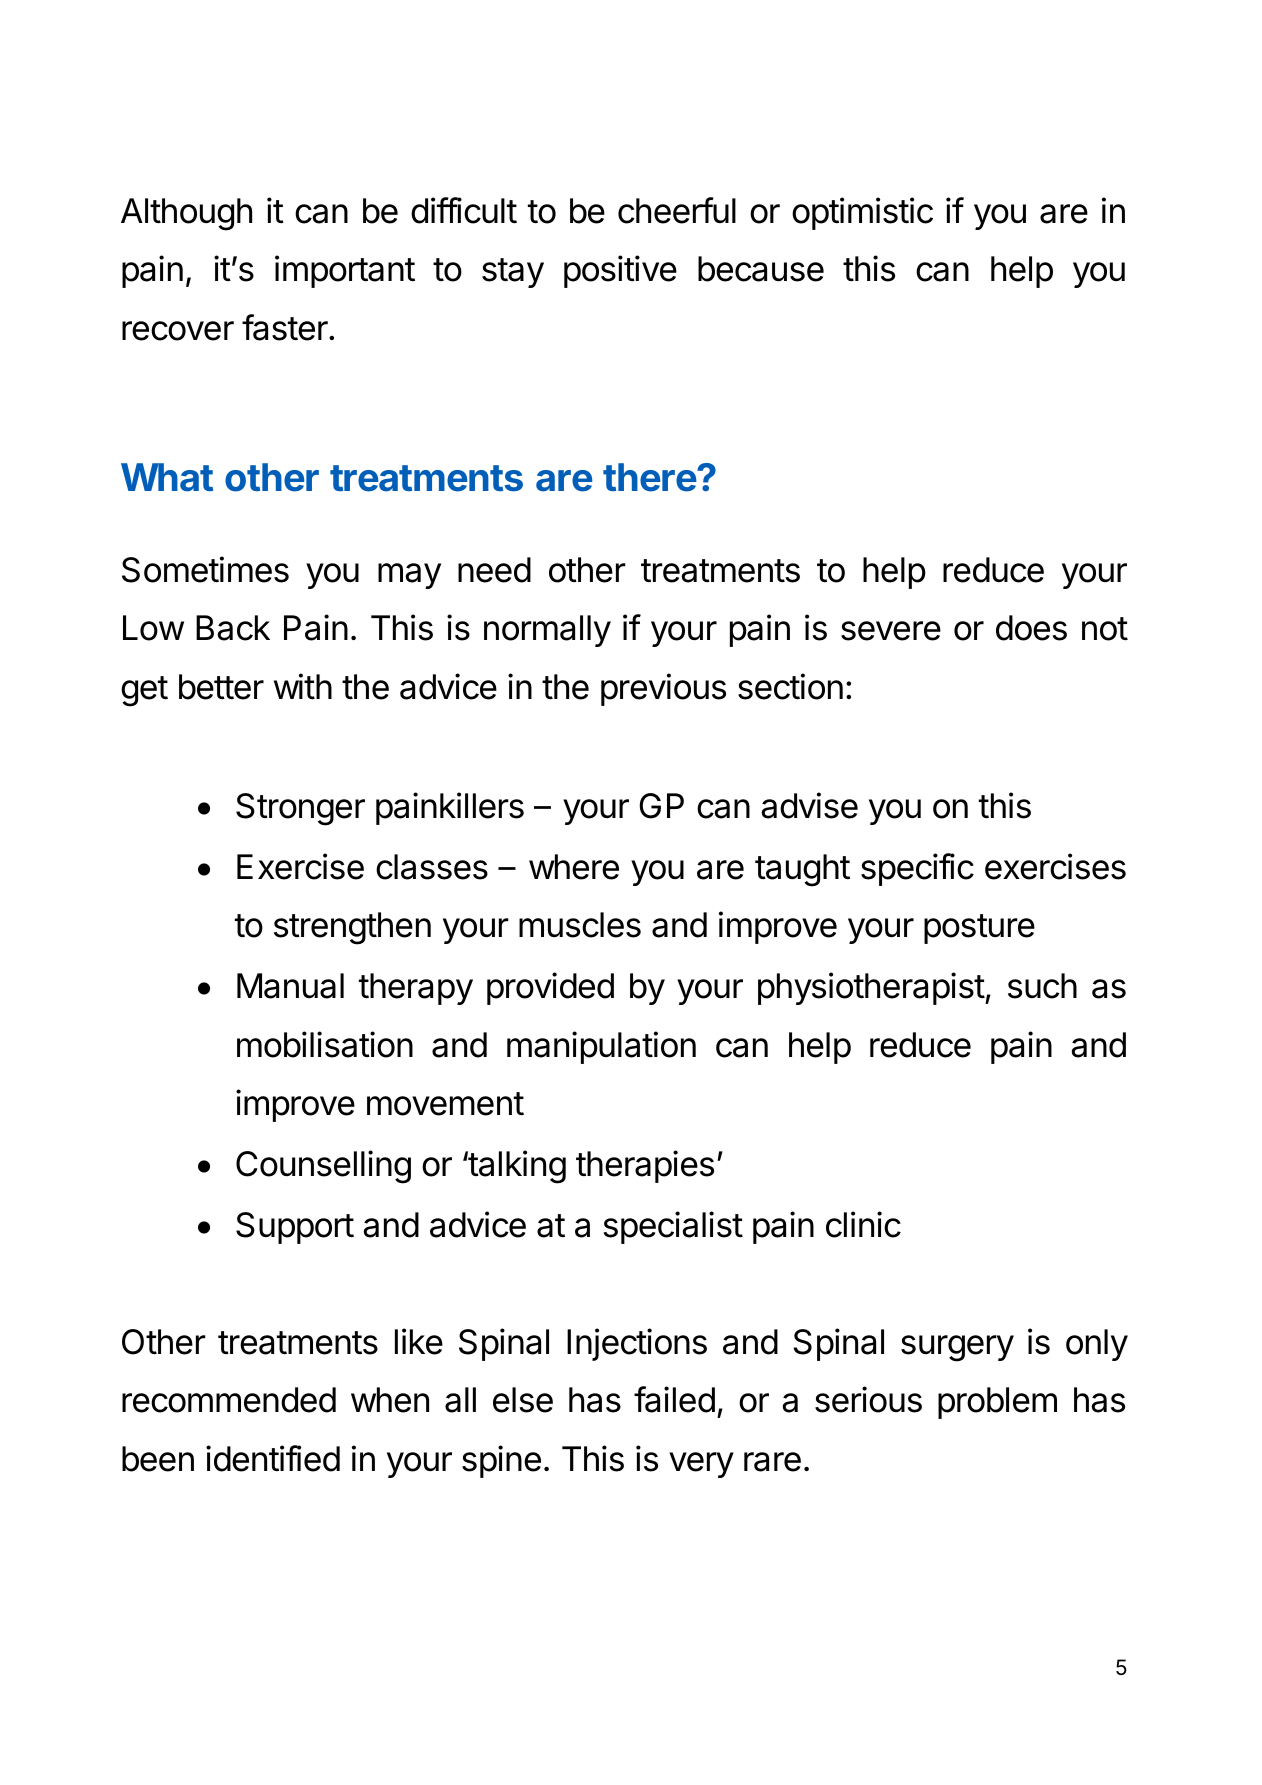  Describe the element at coordinates (186, 214) in the image. I see `Although` at that location.
